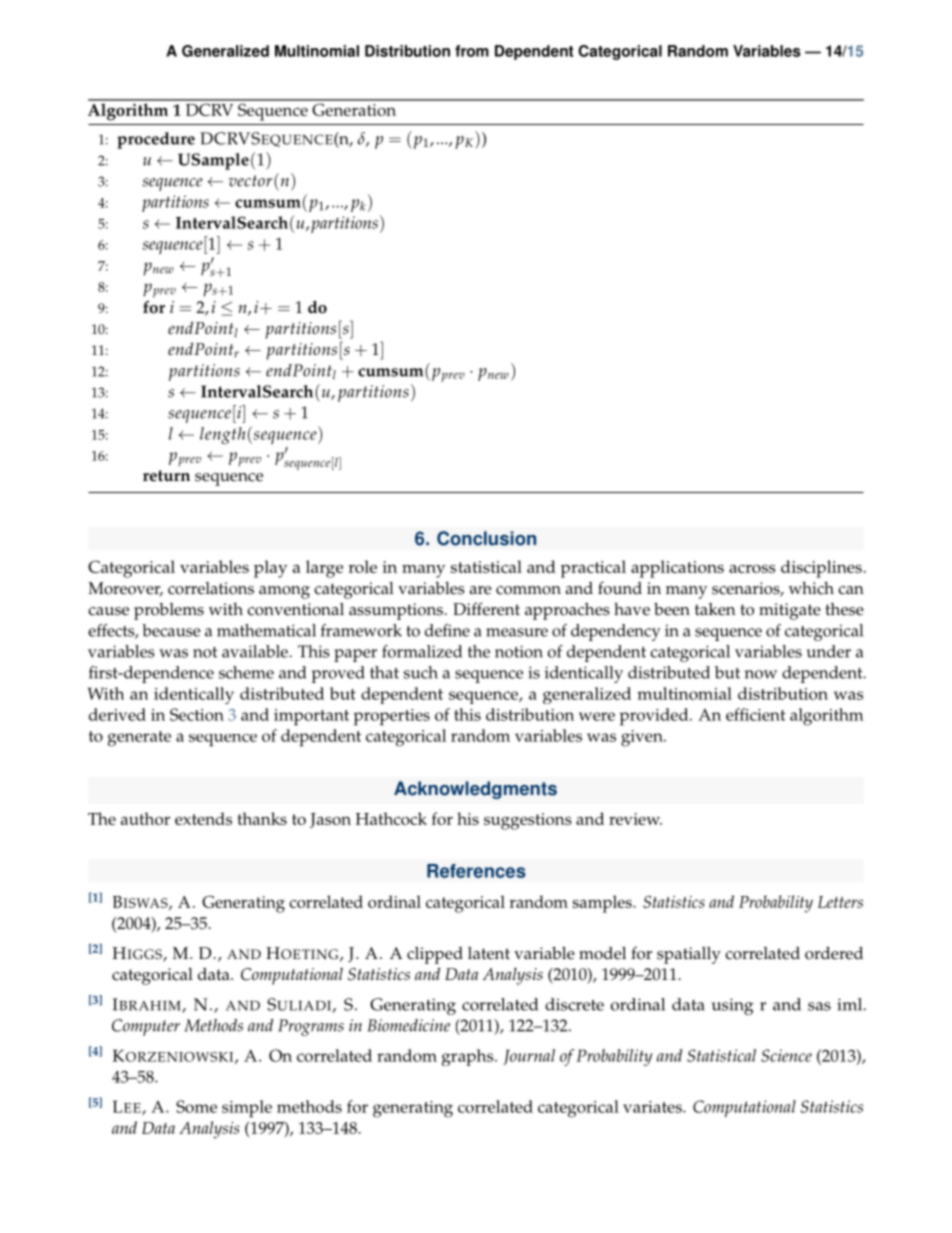  I want to click on procedure, so click(156, 140).
